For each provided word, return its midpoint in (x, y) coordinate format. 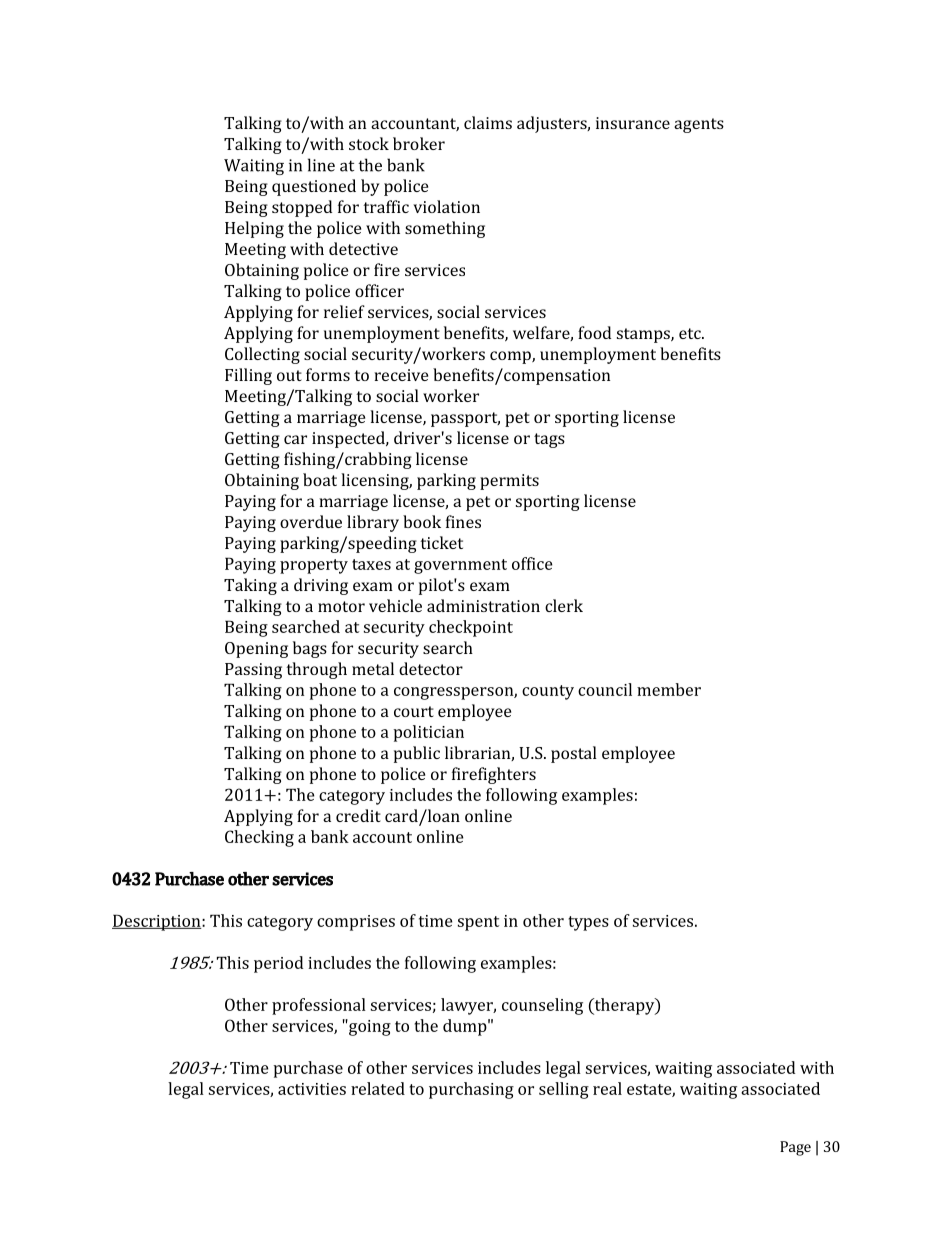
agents (699, 125)
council (605, 689)
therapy (624, 1006)
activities (312, 1089)
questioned (314, 187)
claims (488, 122)
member (669, 689)
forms (328, 374)
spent (478, 923)
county (548, 692)
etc (691, 333)
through (316, 670)
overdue (311, 521)
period (278, 964)
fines (463, 521)
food (594, 332)
